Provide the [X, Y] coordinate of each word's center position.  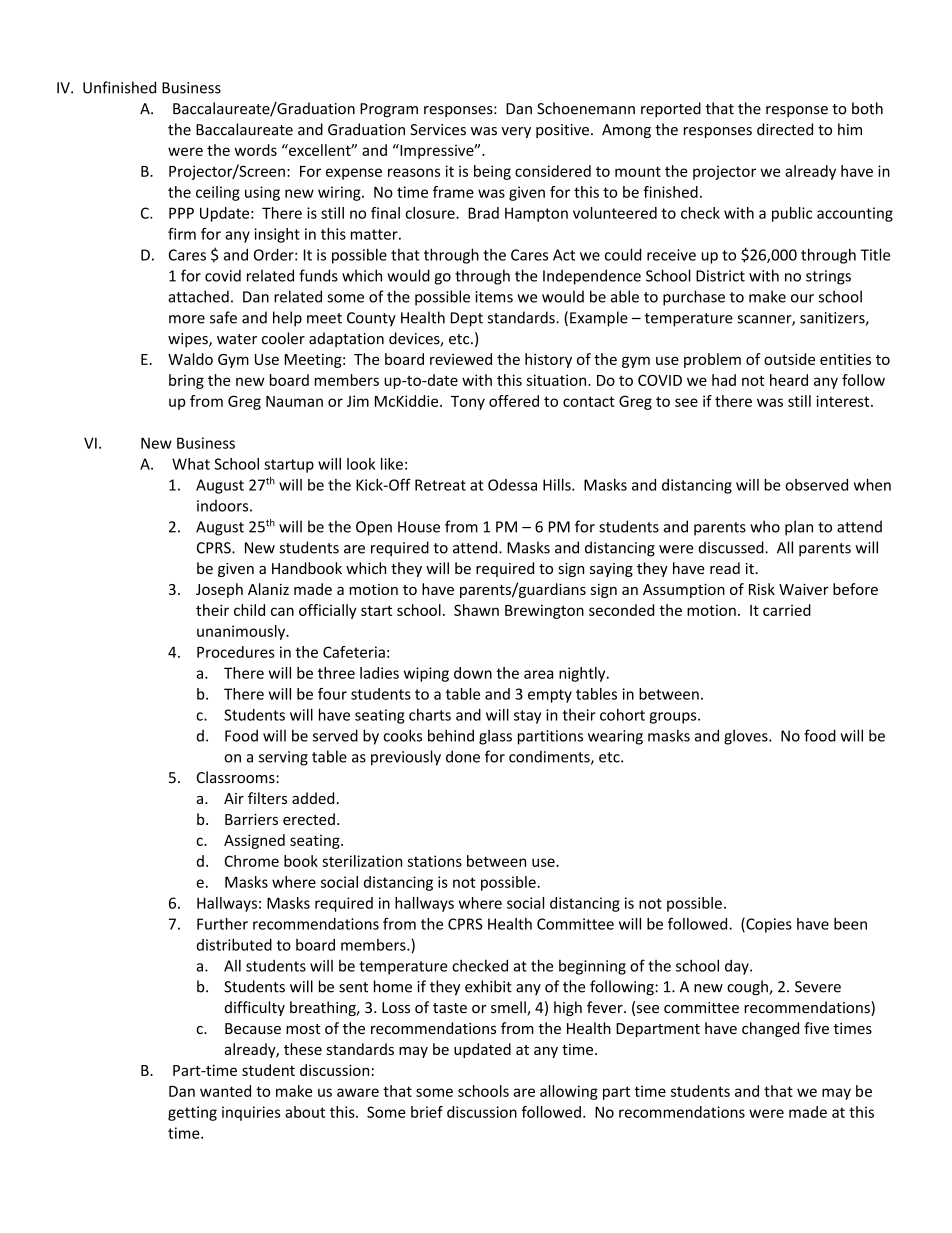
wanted [225, 1091]
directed [785, 129]
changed [770, 1029]
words [255, 150]
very [516, 132]
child [249, 610]
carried [787, 610]
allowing [569, 1092]
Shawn [476, 610]
